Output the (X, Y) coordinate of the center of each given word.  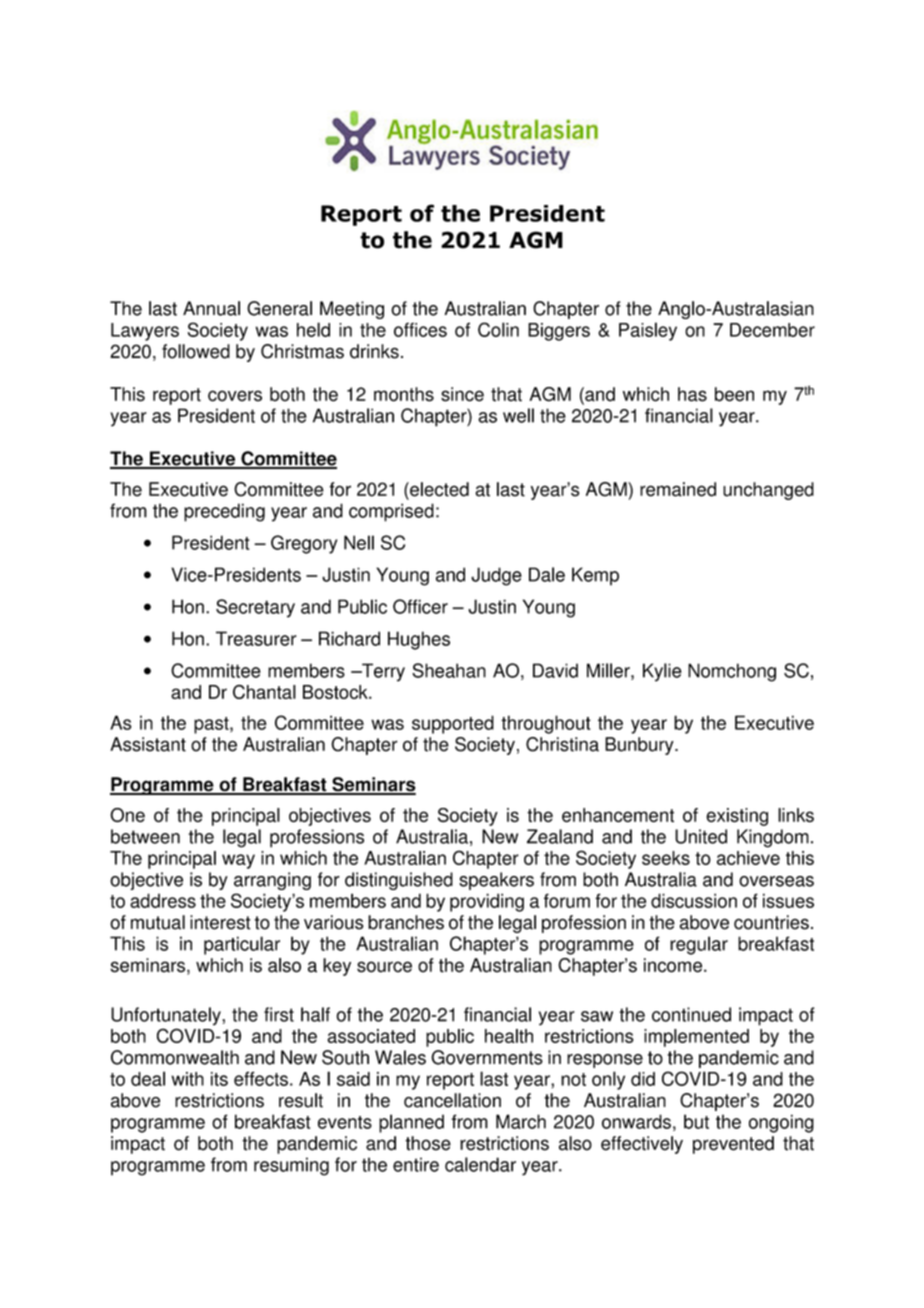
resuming (291, 1166)
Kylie (662, 672)
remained (678, 489)
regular (699, 945)
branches (406, 922)
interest (220, 922)
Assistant (148, 744)
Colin (498, 329)
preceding (224, 512)
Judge (496, 576)
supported (453, 724)
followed (196, 351)
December (772, 330)
